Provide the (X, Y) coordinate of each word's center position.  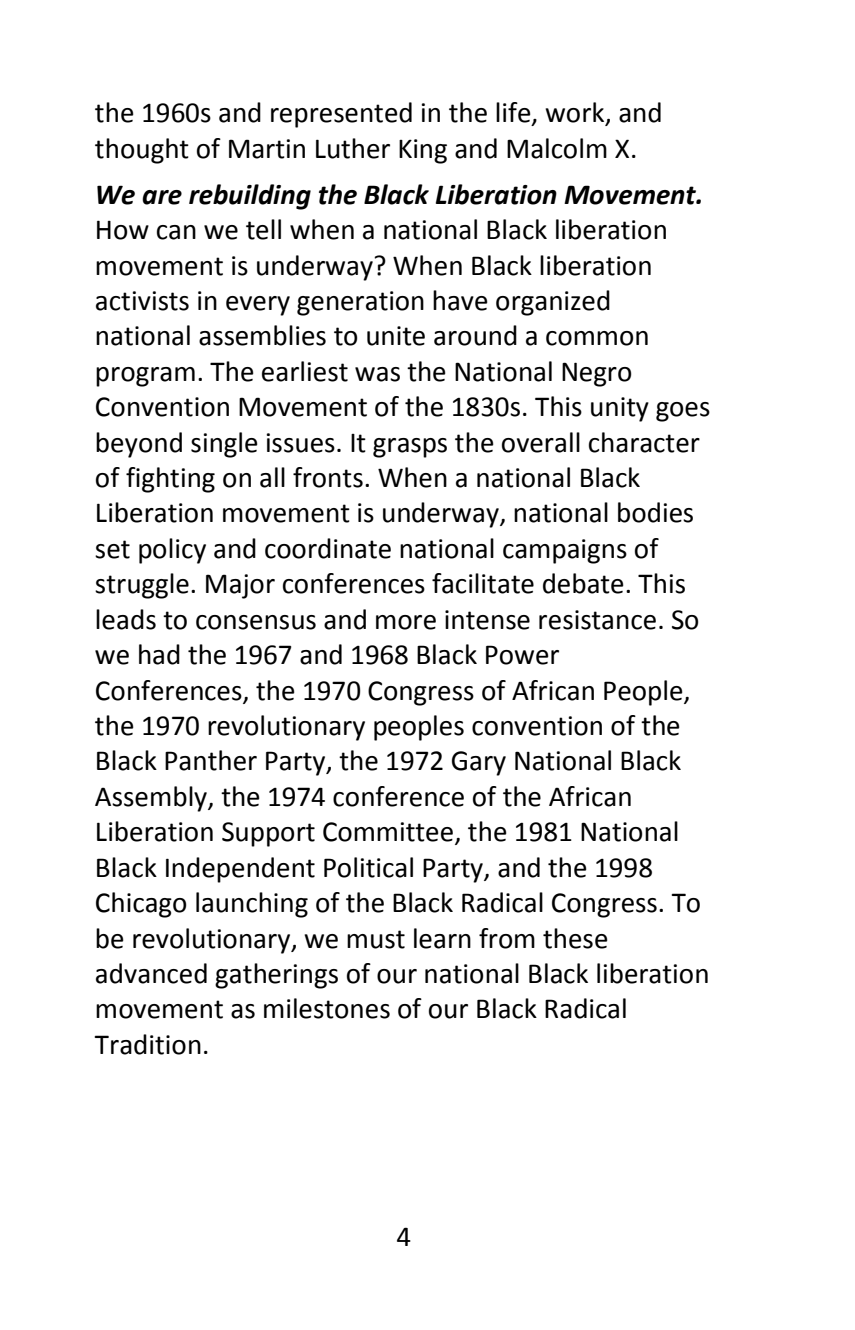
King (423, 151)
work (576, 113)
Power (522, 655)
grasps (410, 448)
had (159, 654)
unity (620, 409)
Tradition (147, 1044)
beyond (139, 445)
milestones (327, 1008)
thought (142, 151)
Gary (479, 763)
